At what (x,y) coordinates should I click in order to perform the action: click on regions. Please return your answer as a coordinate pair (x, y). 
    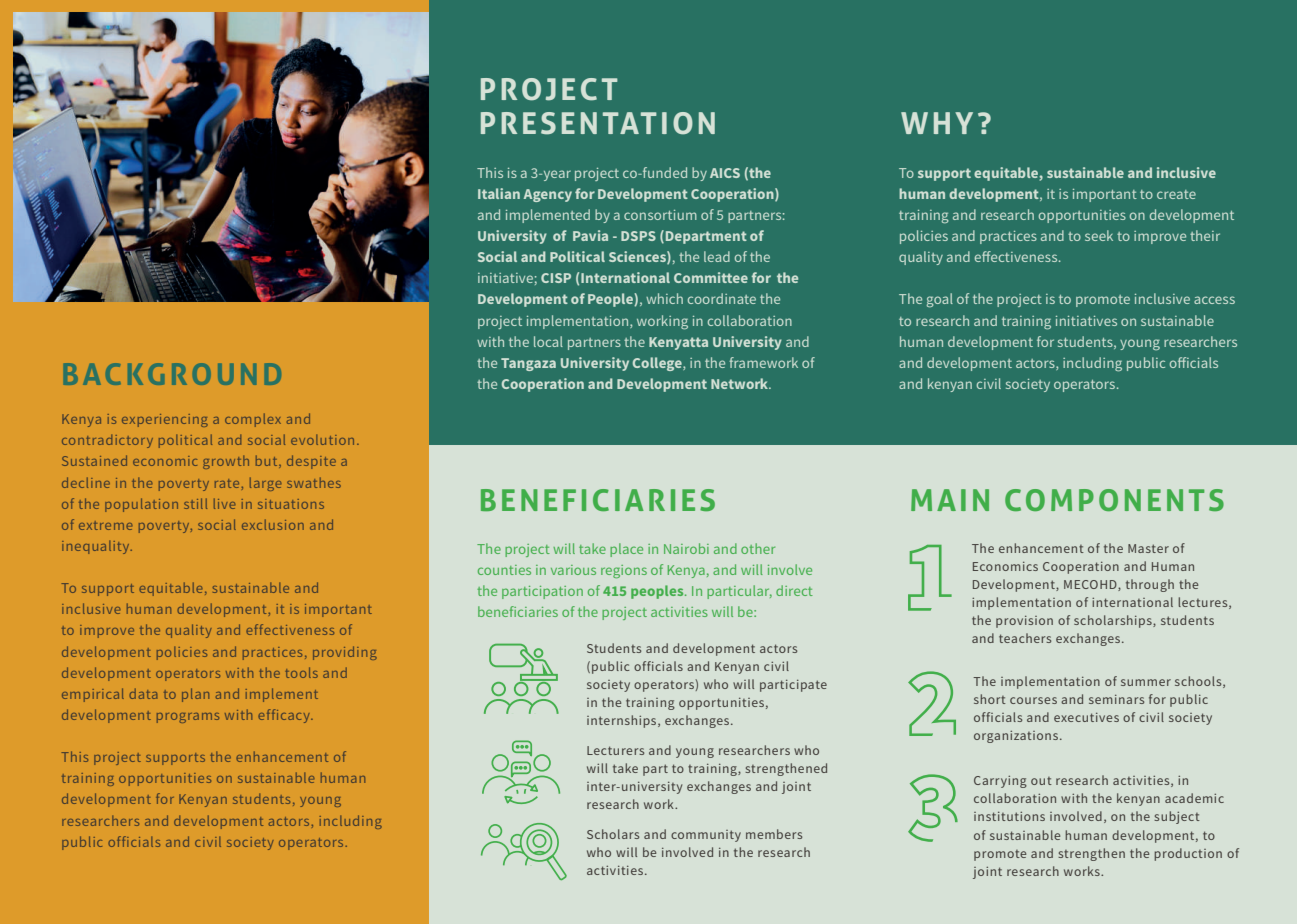
    Looking at the image, I should click on (624, 571).
